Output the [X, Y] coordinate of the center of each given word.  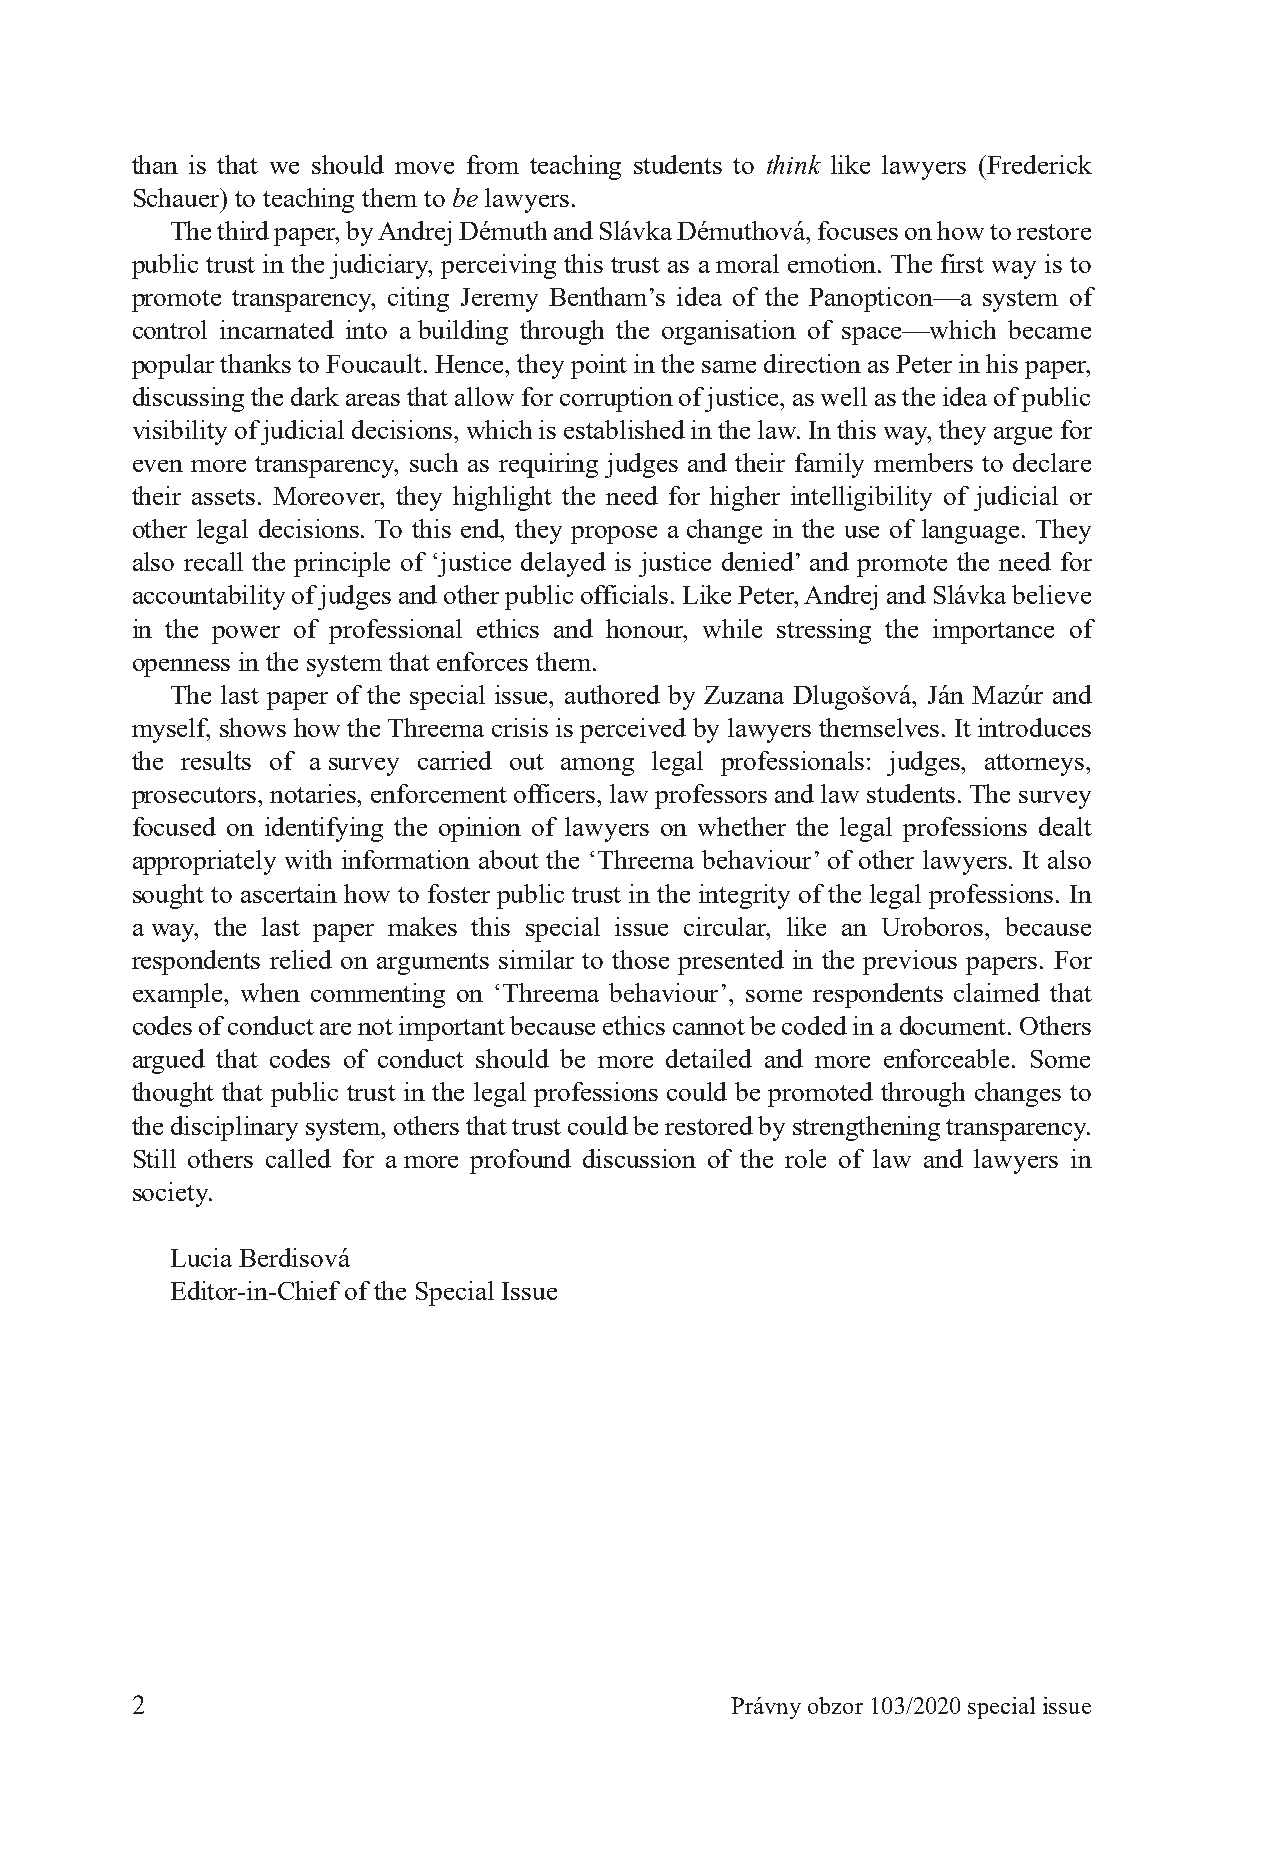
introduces [1034, 727]
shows [253, 727]
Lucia [201, 1257]
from [493, 164]
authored [612, 694]
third [243, 230]
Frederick [1038, 164]
